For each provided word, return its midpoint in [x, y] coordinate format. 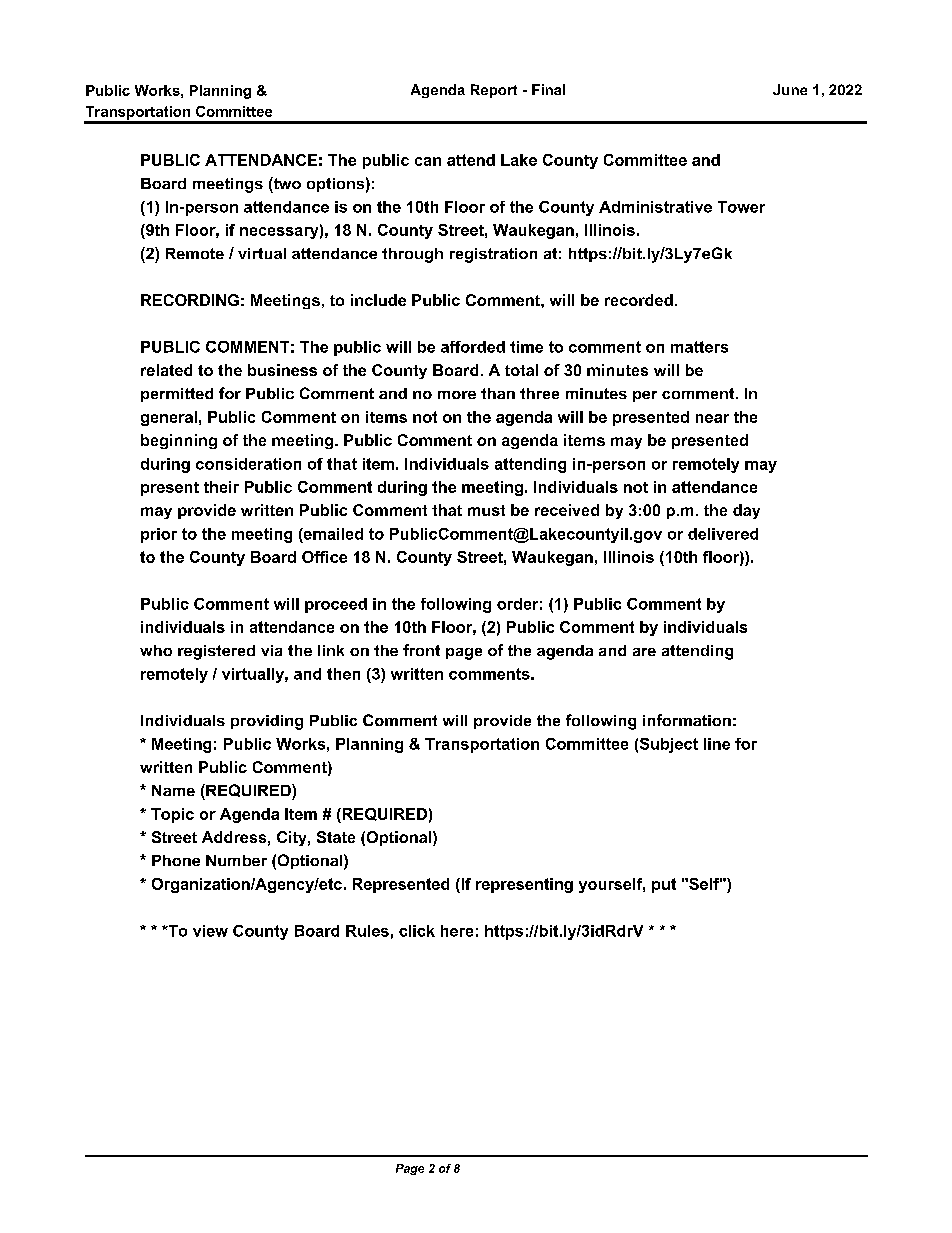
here [457, 931]
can [428, 161]
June [790, 89]
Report [494, 91]
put [664, 885]
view [210, 931]
